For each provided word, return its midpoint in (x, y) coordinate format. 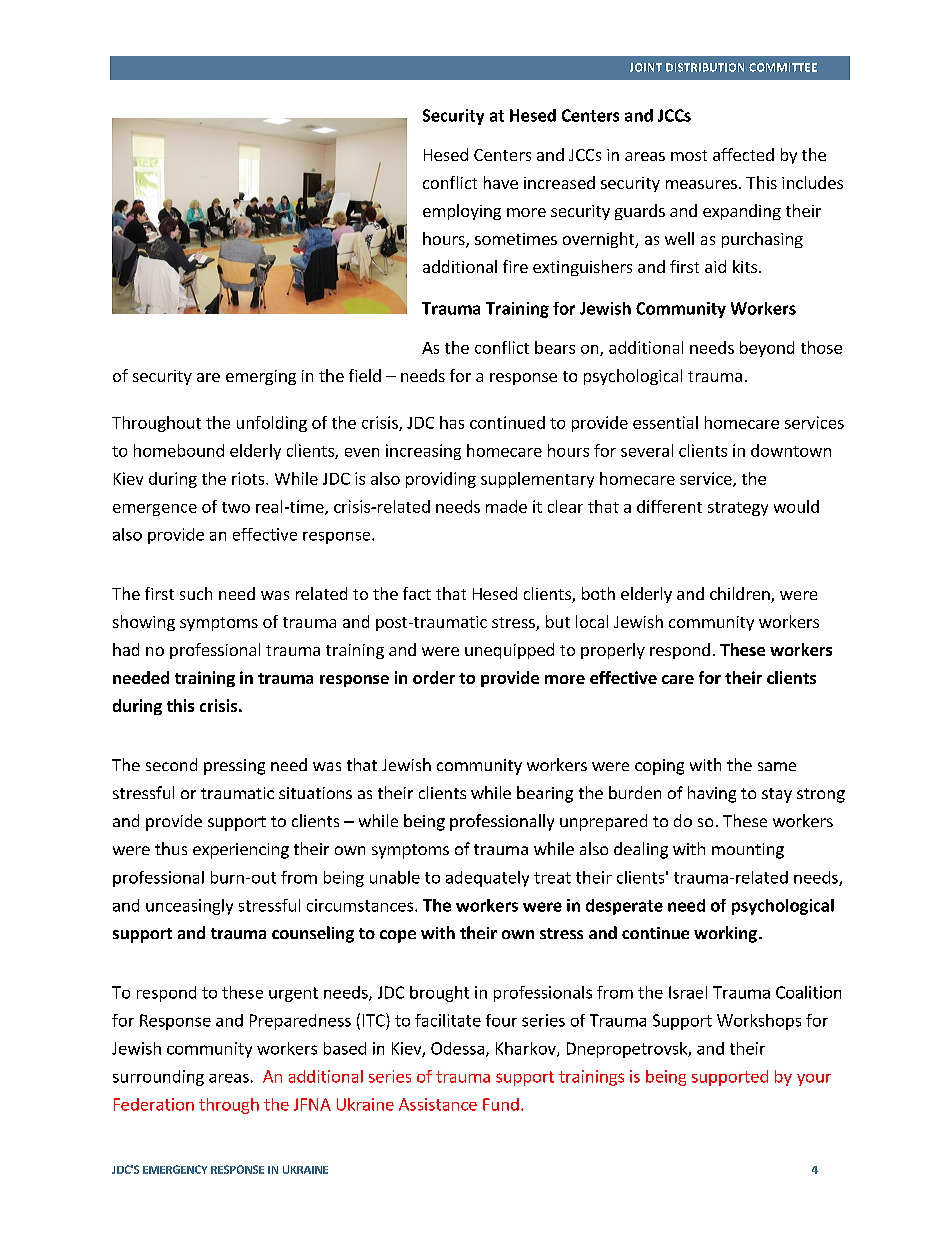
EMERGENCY (175, 1169)
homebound (179, 450)
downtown (791, 450)
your (814, 1080)
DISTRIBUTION (705, 67)
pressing (234, 767)
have (501, 182)
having (712, 794)
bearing (545, 794)
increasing (423, 452)
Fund (501, 1104)
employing (462, 212)
